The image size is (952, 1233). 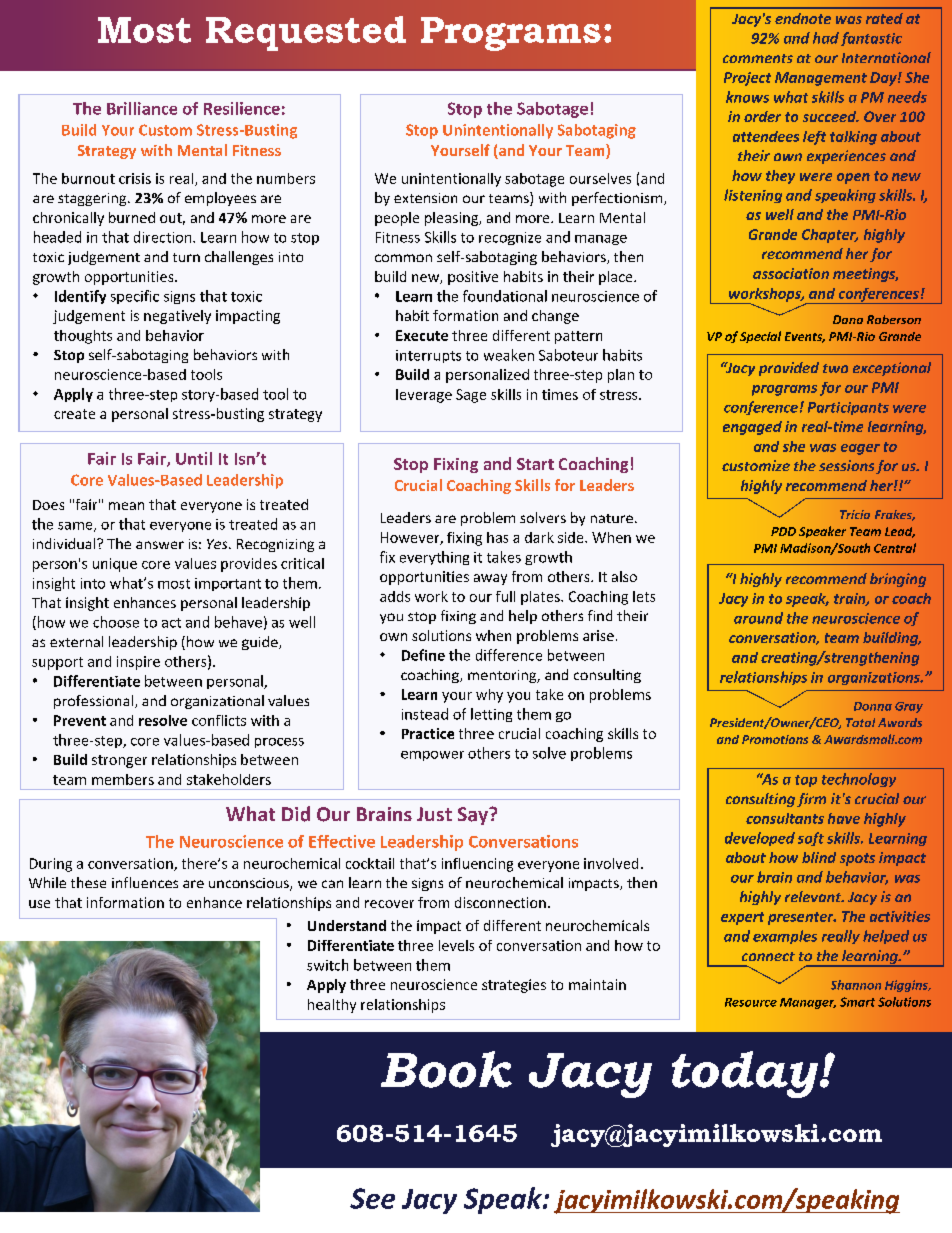 What do you see at coordinates (372, 1198) in the screenshot?
I see `See` at bounding box center [372, 1198].
